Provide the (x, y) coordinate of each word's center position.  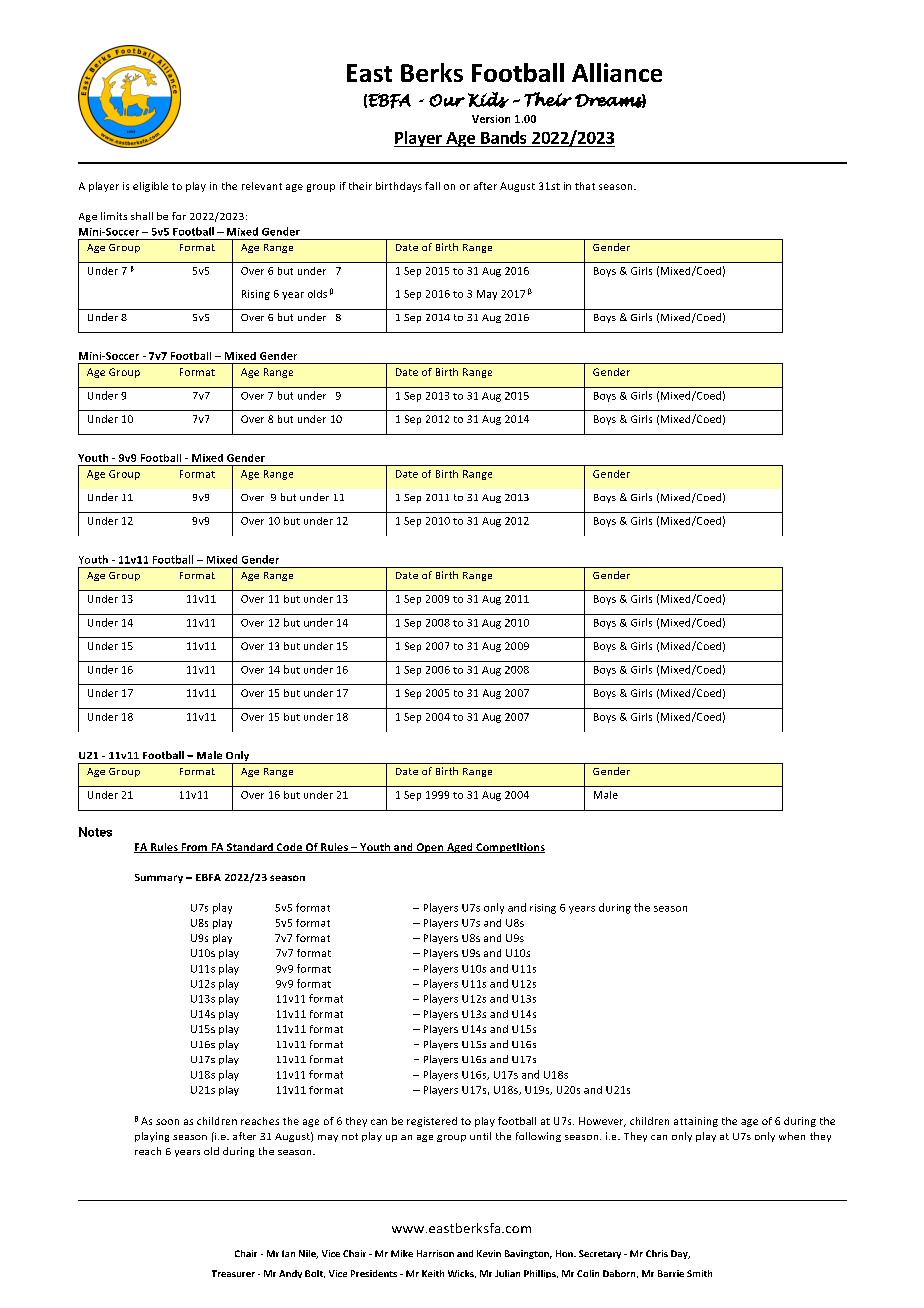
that (585, 186)
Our (447, 100)
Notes (95, 832)
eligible (150, 187)
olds (317, 294)
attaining (696, 1122)
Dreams (610, 101)
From (194, 848)
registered (432, 1122)
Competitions (509, 848)
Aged (460, 848)
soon (167, 1122)
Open (430, 848)
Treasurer (233, 1273)
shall (142, 216)
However (602, 1122)
